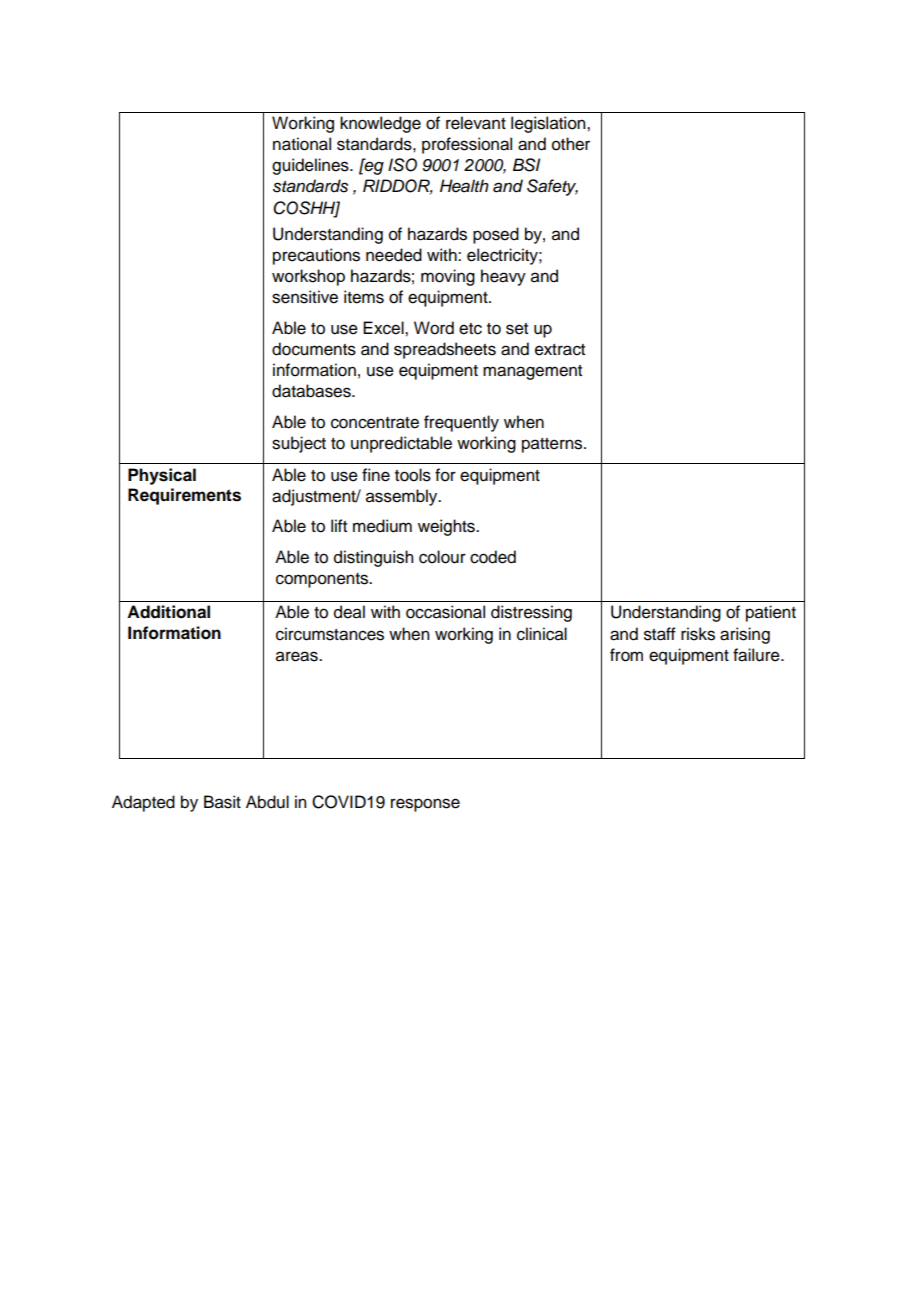  Describe the element at coordinates (305, 297) in the image. I see `sensitive` at that location.
